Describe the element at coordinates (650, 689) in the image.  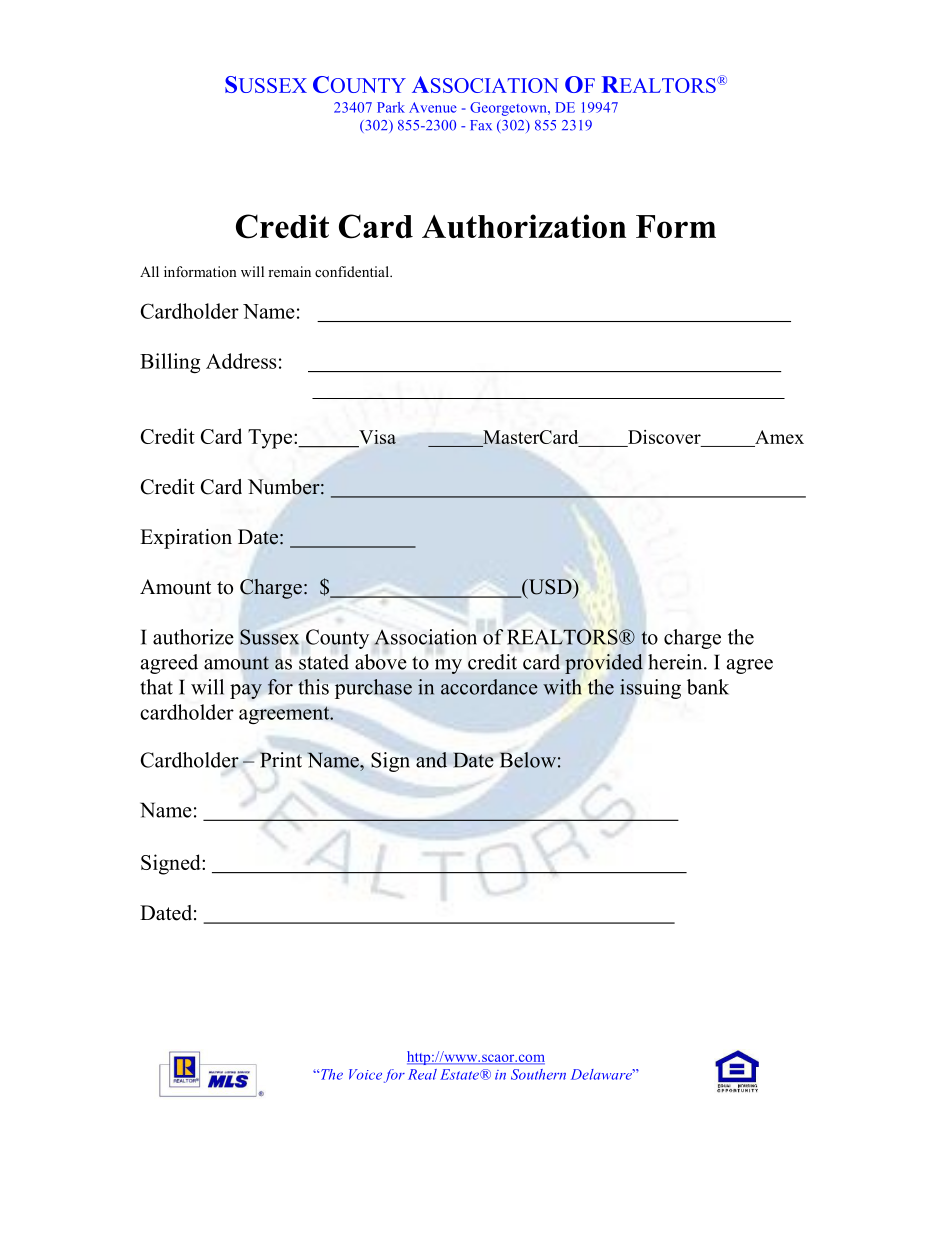
I see `issuing` at that location.
